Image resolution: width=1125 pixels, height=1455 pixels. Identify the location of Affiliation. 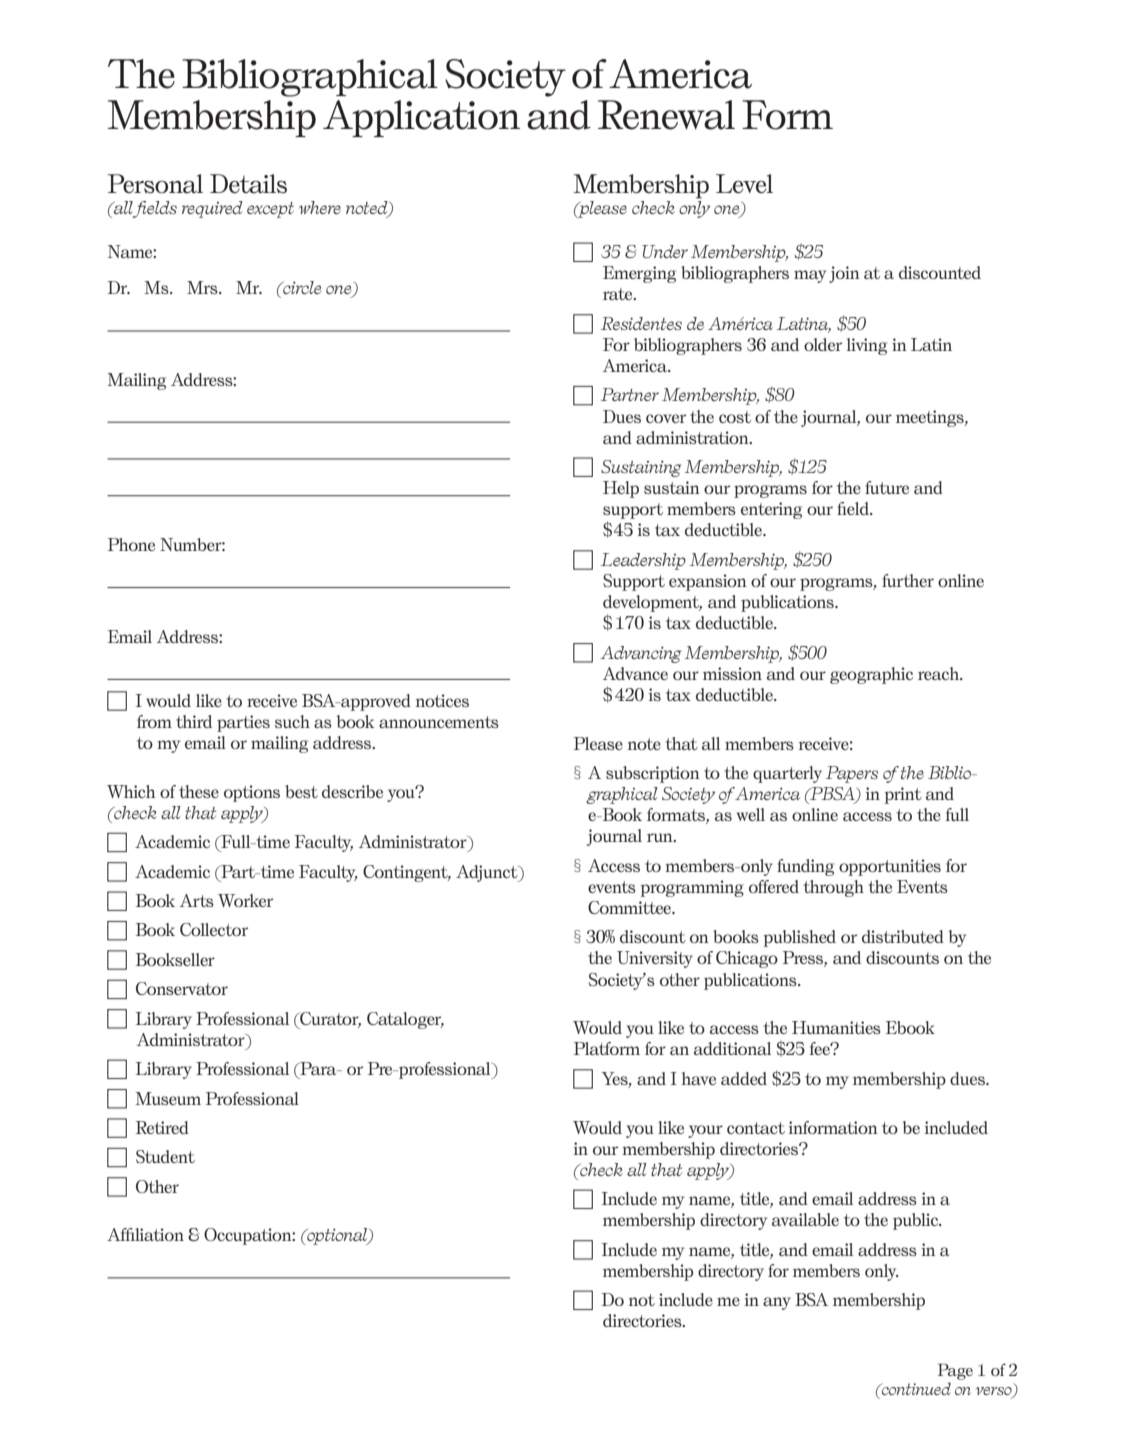
(145, 1234).
